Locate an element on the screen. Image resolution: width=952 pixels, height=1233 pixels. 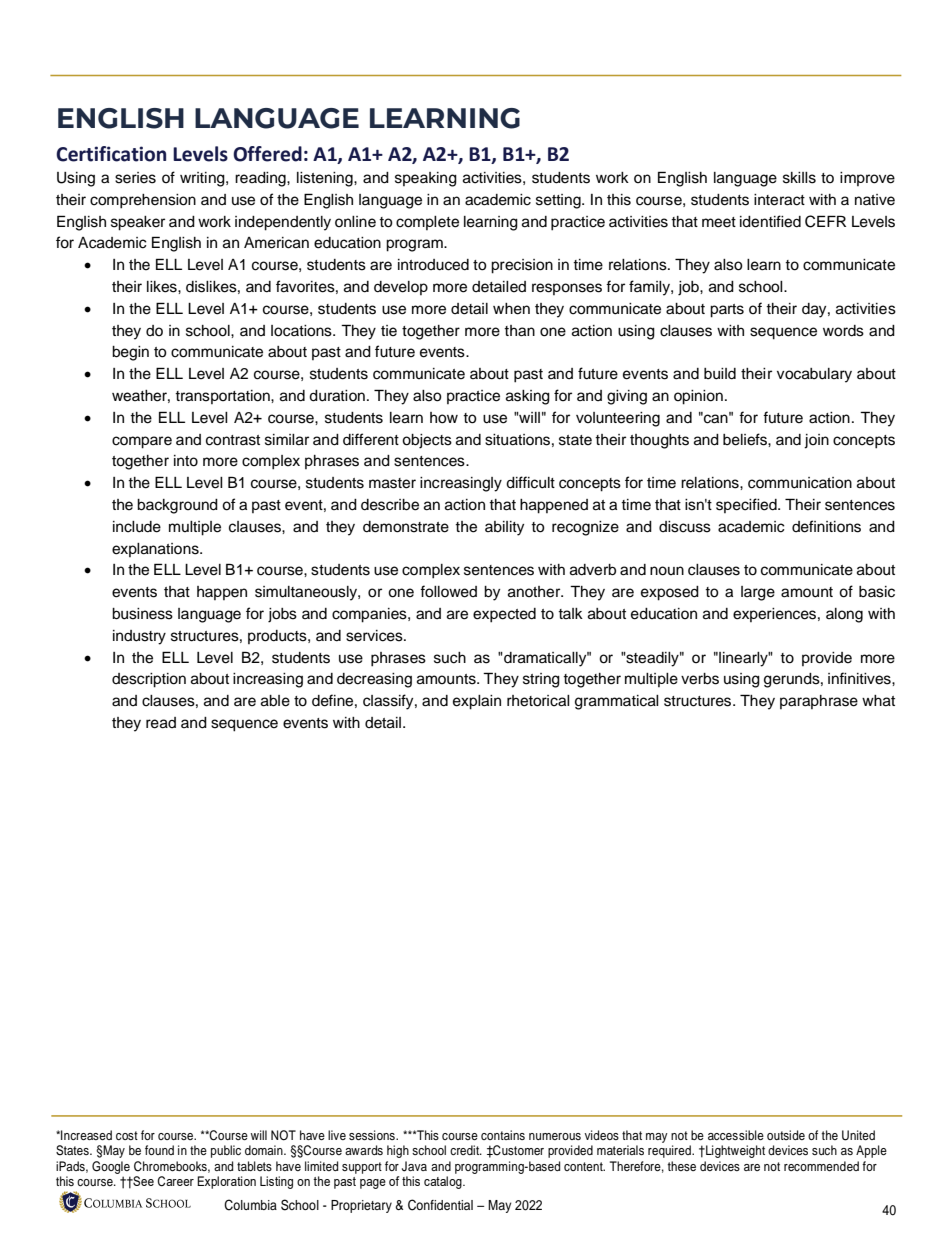
skills is located at coordinates (799, 178).
